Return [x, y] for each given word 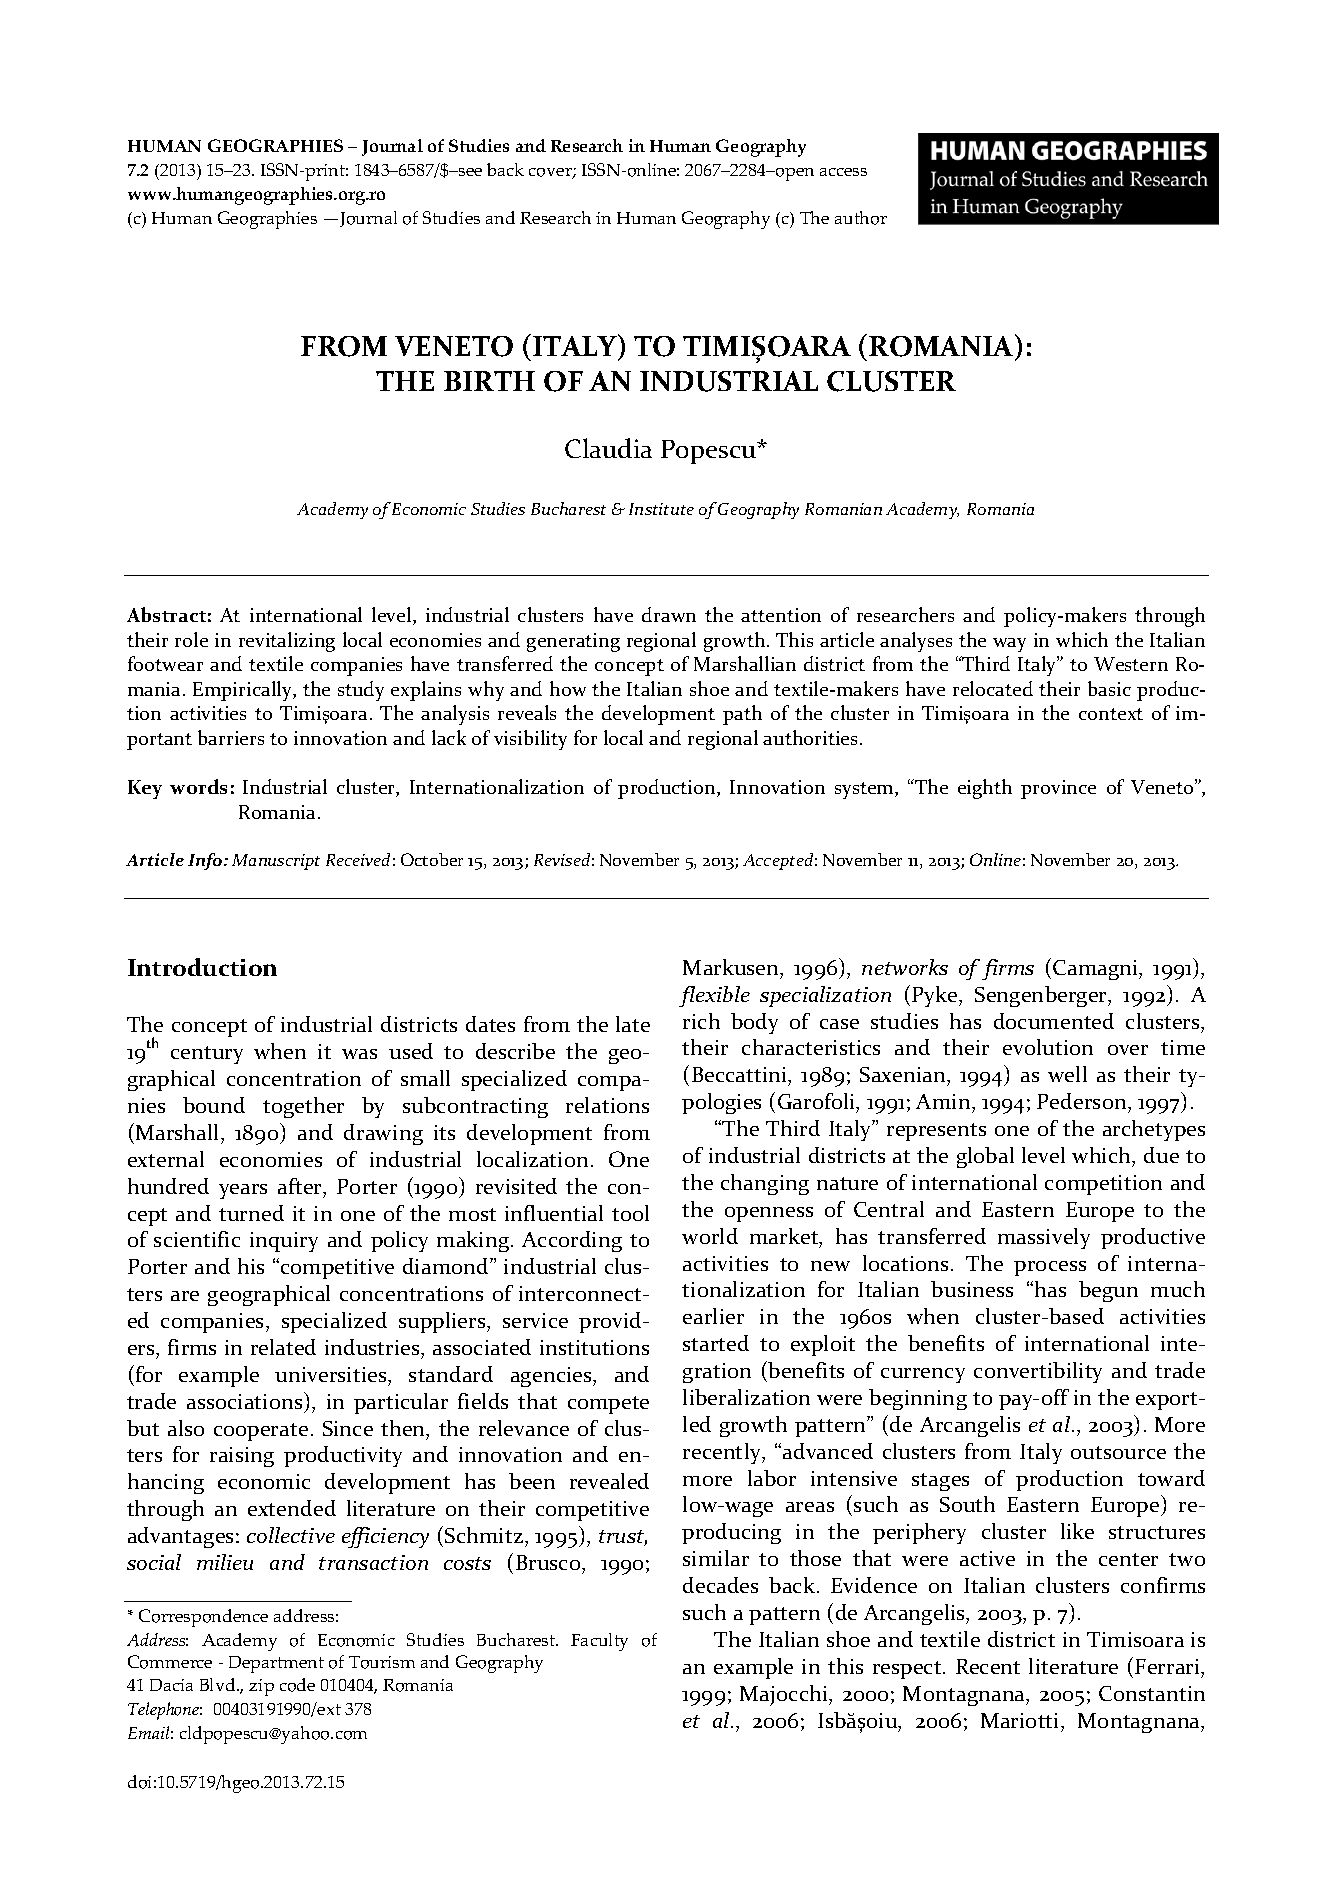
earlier [713, 1316]
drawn [669, 614]
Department [276, 1664]
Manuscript [276, 862]
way [1009, 645]
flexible [714, 996]
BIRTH [489, 381]
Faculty [599, 1642]
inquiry [284, 1242]
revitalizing [287, 642]
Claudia [608, 448]
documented [1054, 1021]
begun [1108, 1291]
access [843, 172]
